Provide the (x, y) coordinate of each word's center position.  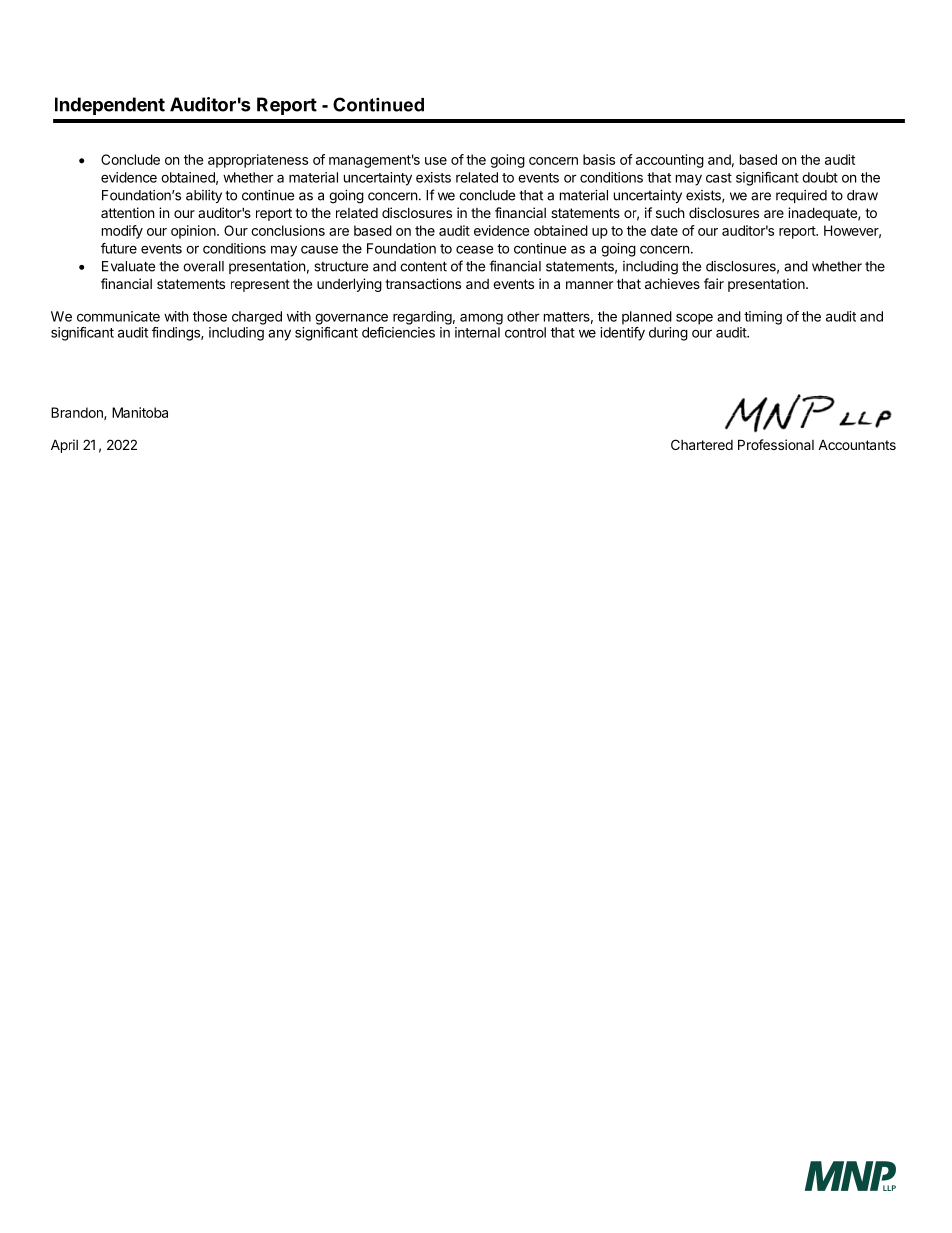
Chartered (702, 444)
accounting (670, 161)
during (668, 334)
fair (714, 283)
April (64, 446)
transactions (423, 283)
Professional (776, 444)
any (279, 335)
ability (204, 196)
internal (477, 332)
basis (599, 159)
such (670, 213)
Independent (110, 106)
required (801, 196)
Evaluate (128, 266)
